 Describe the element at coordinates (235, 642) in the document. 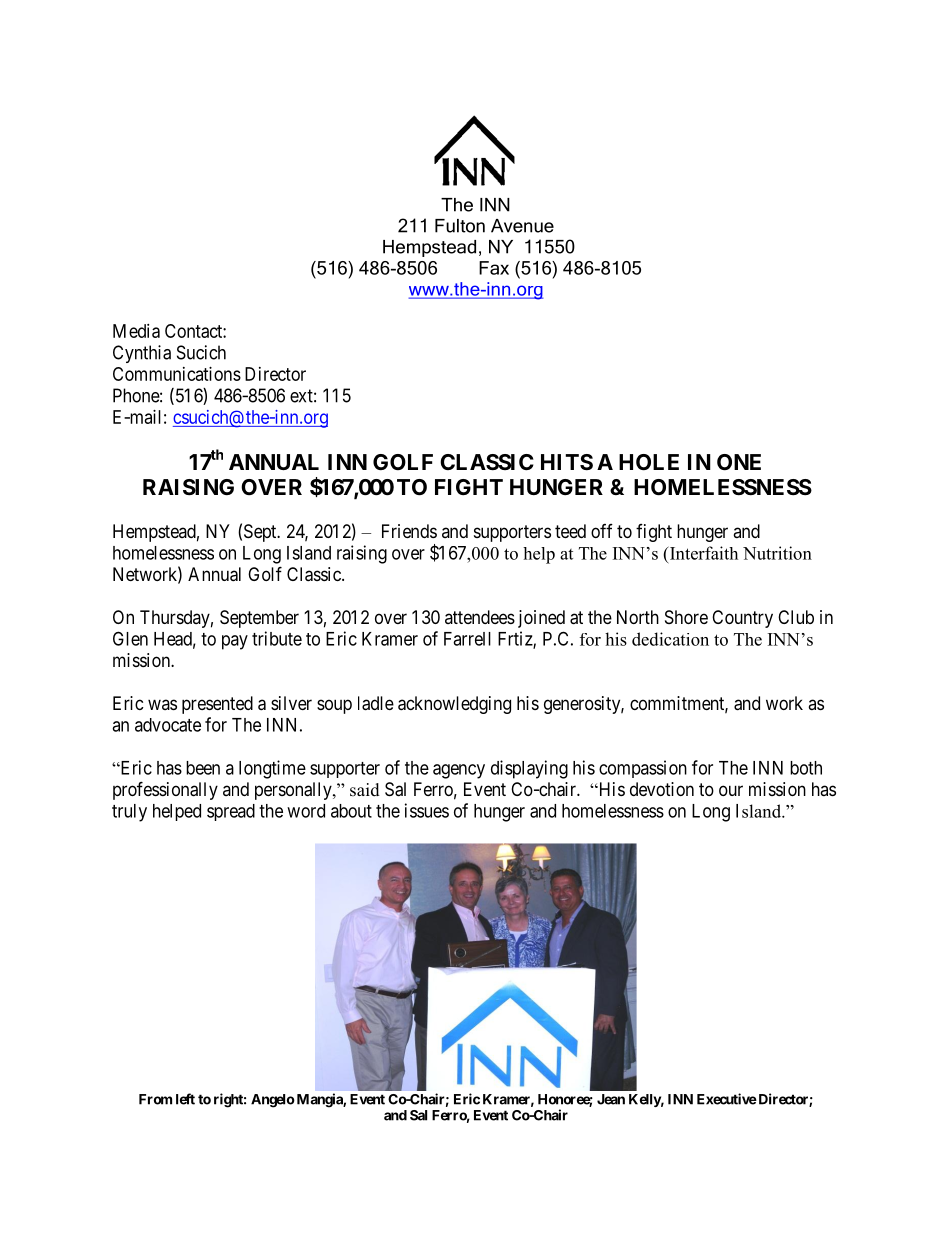

I see `pay` at that location.
